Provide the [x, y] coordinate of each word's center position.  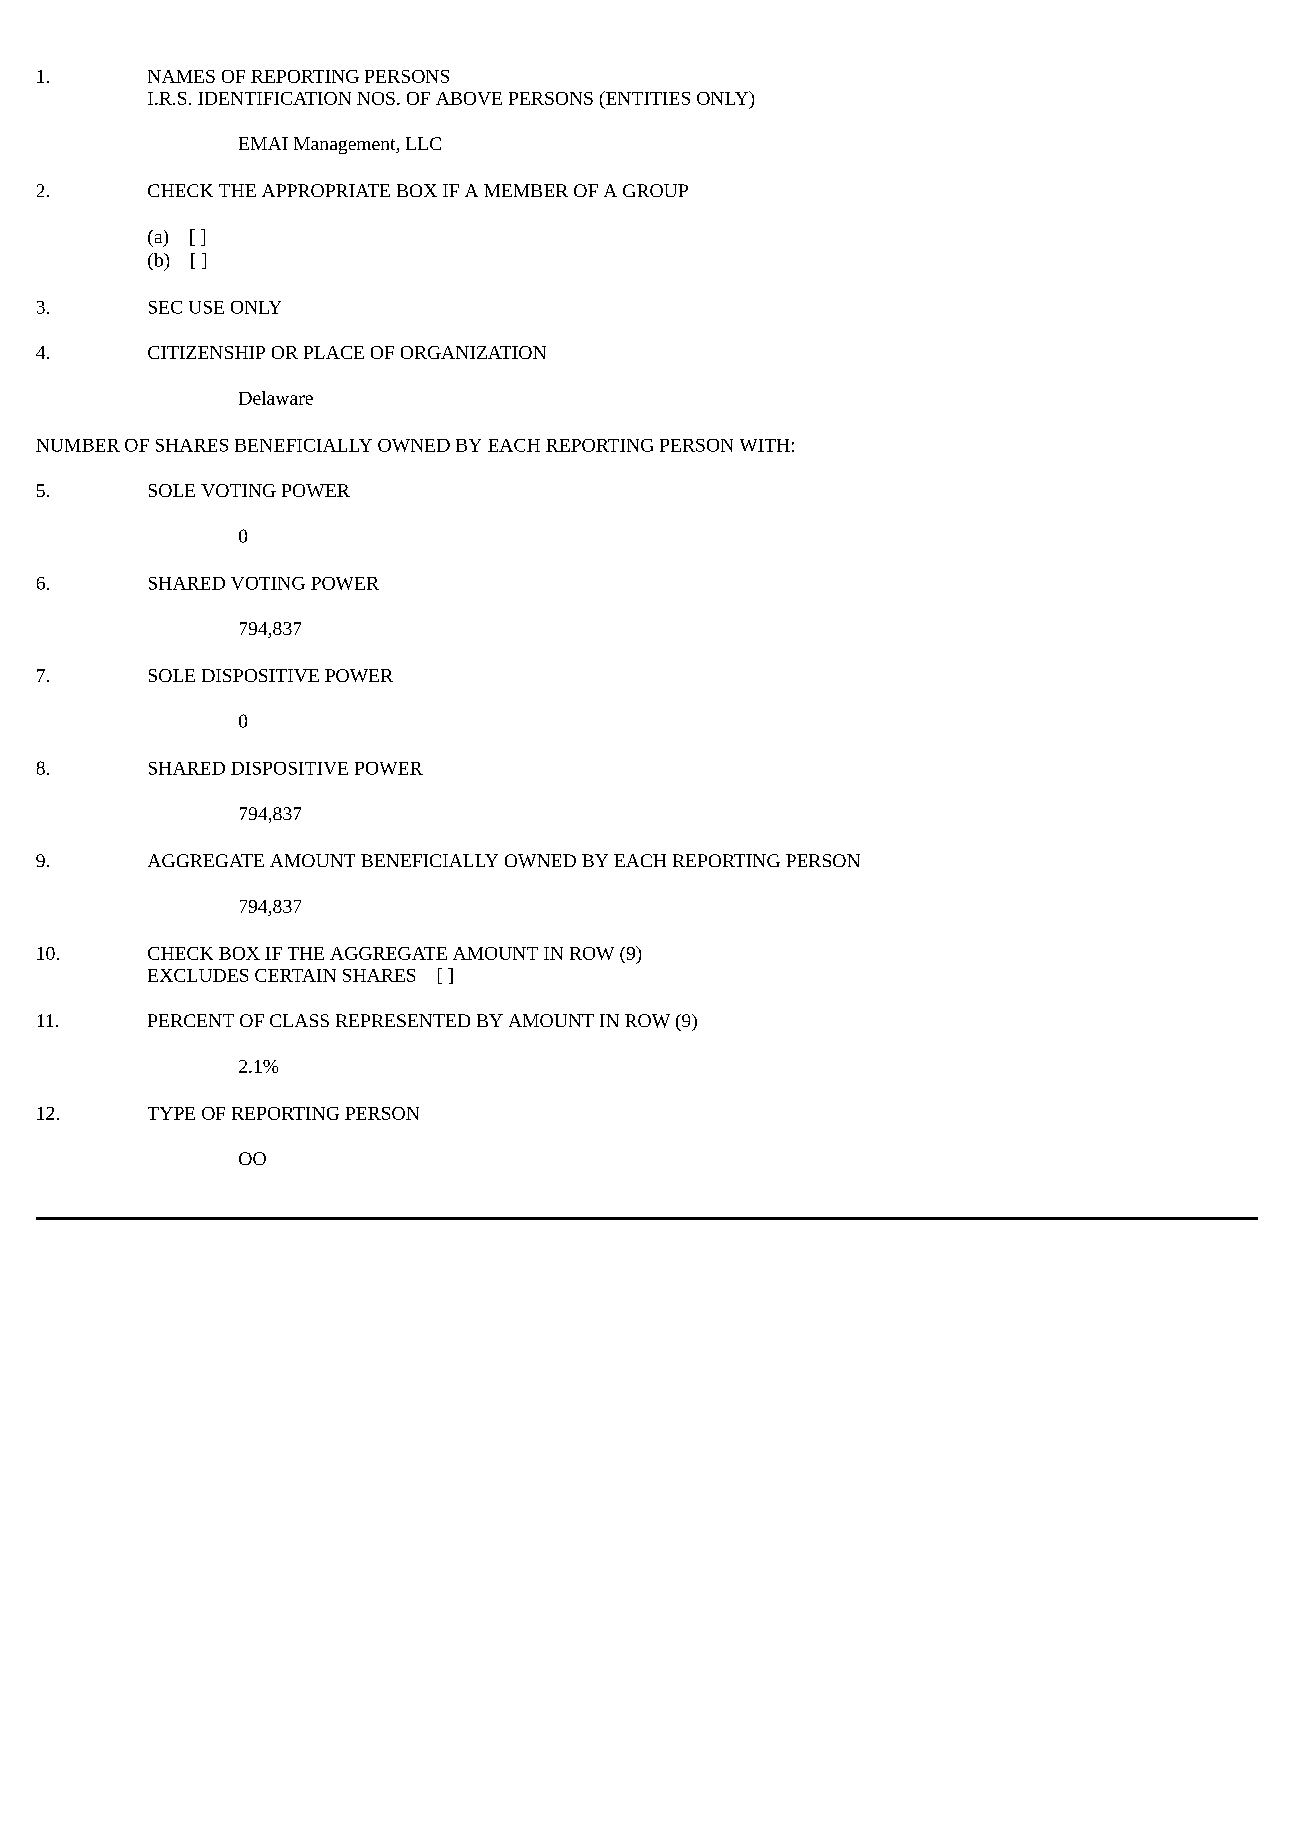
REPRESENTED [403, 1020]
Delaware [276, 398]
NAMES [181, 76]
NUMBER [78, 445]
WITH [765, 445]
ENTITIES [646, 98]
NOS [376, 98]
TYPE [171, 1113]
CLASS [299, 1020]
